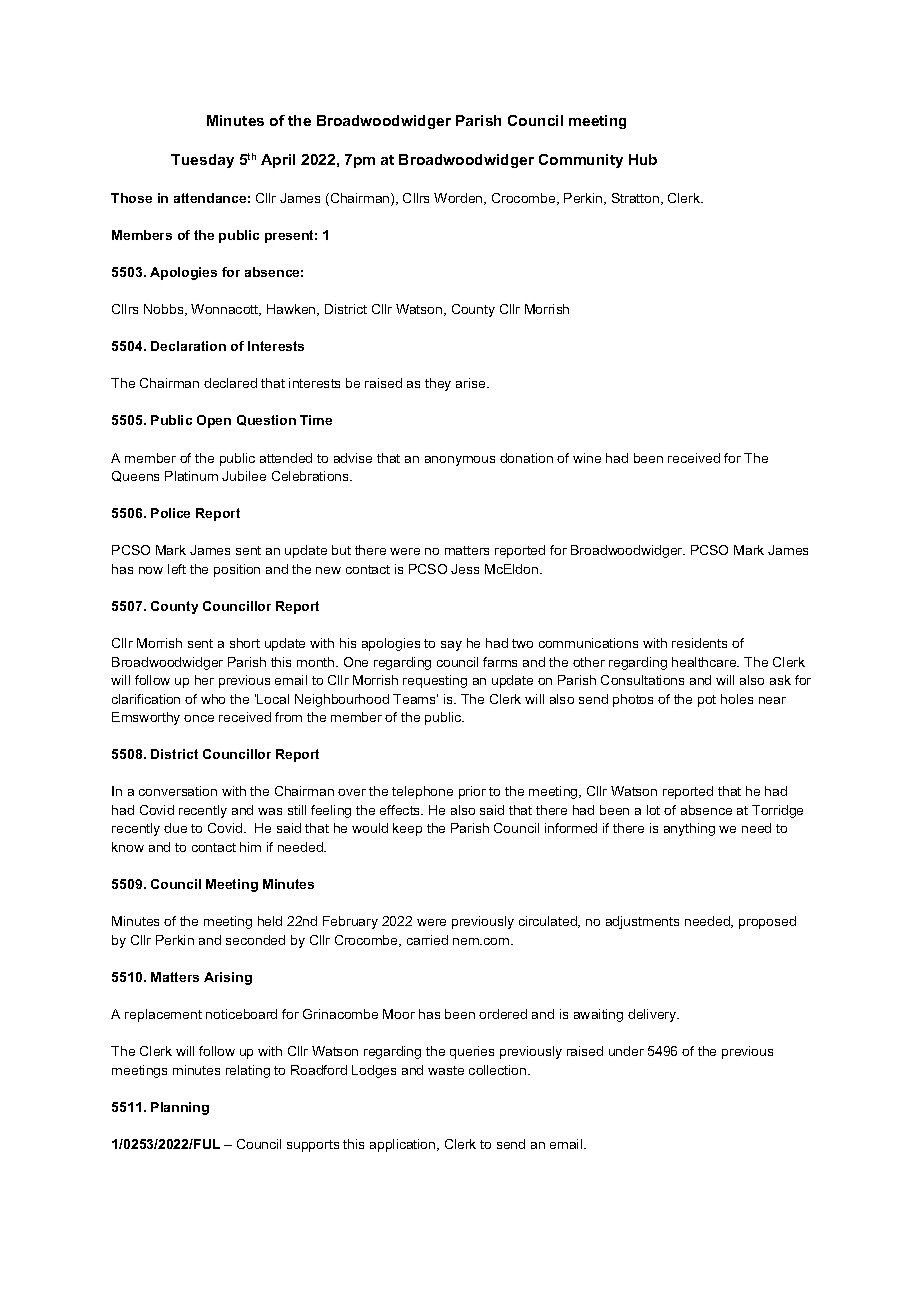 The image size is (924, 1308). I want to click on Stratton, so click(637, 199).
